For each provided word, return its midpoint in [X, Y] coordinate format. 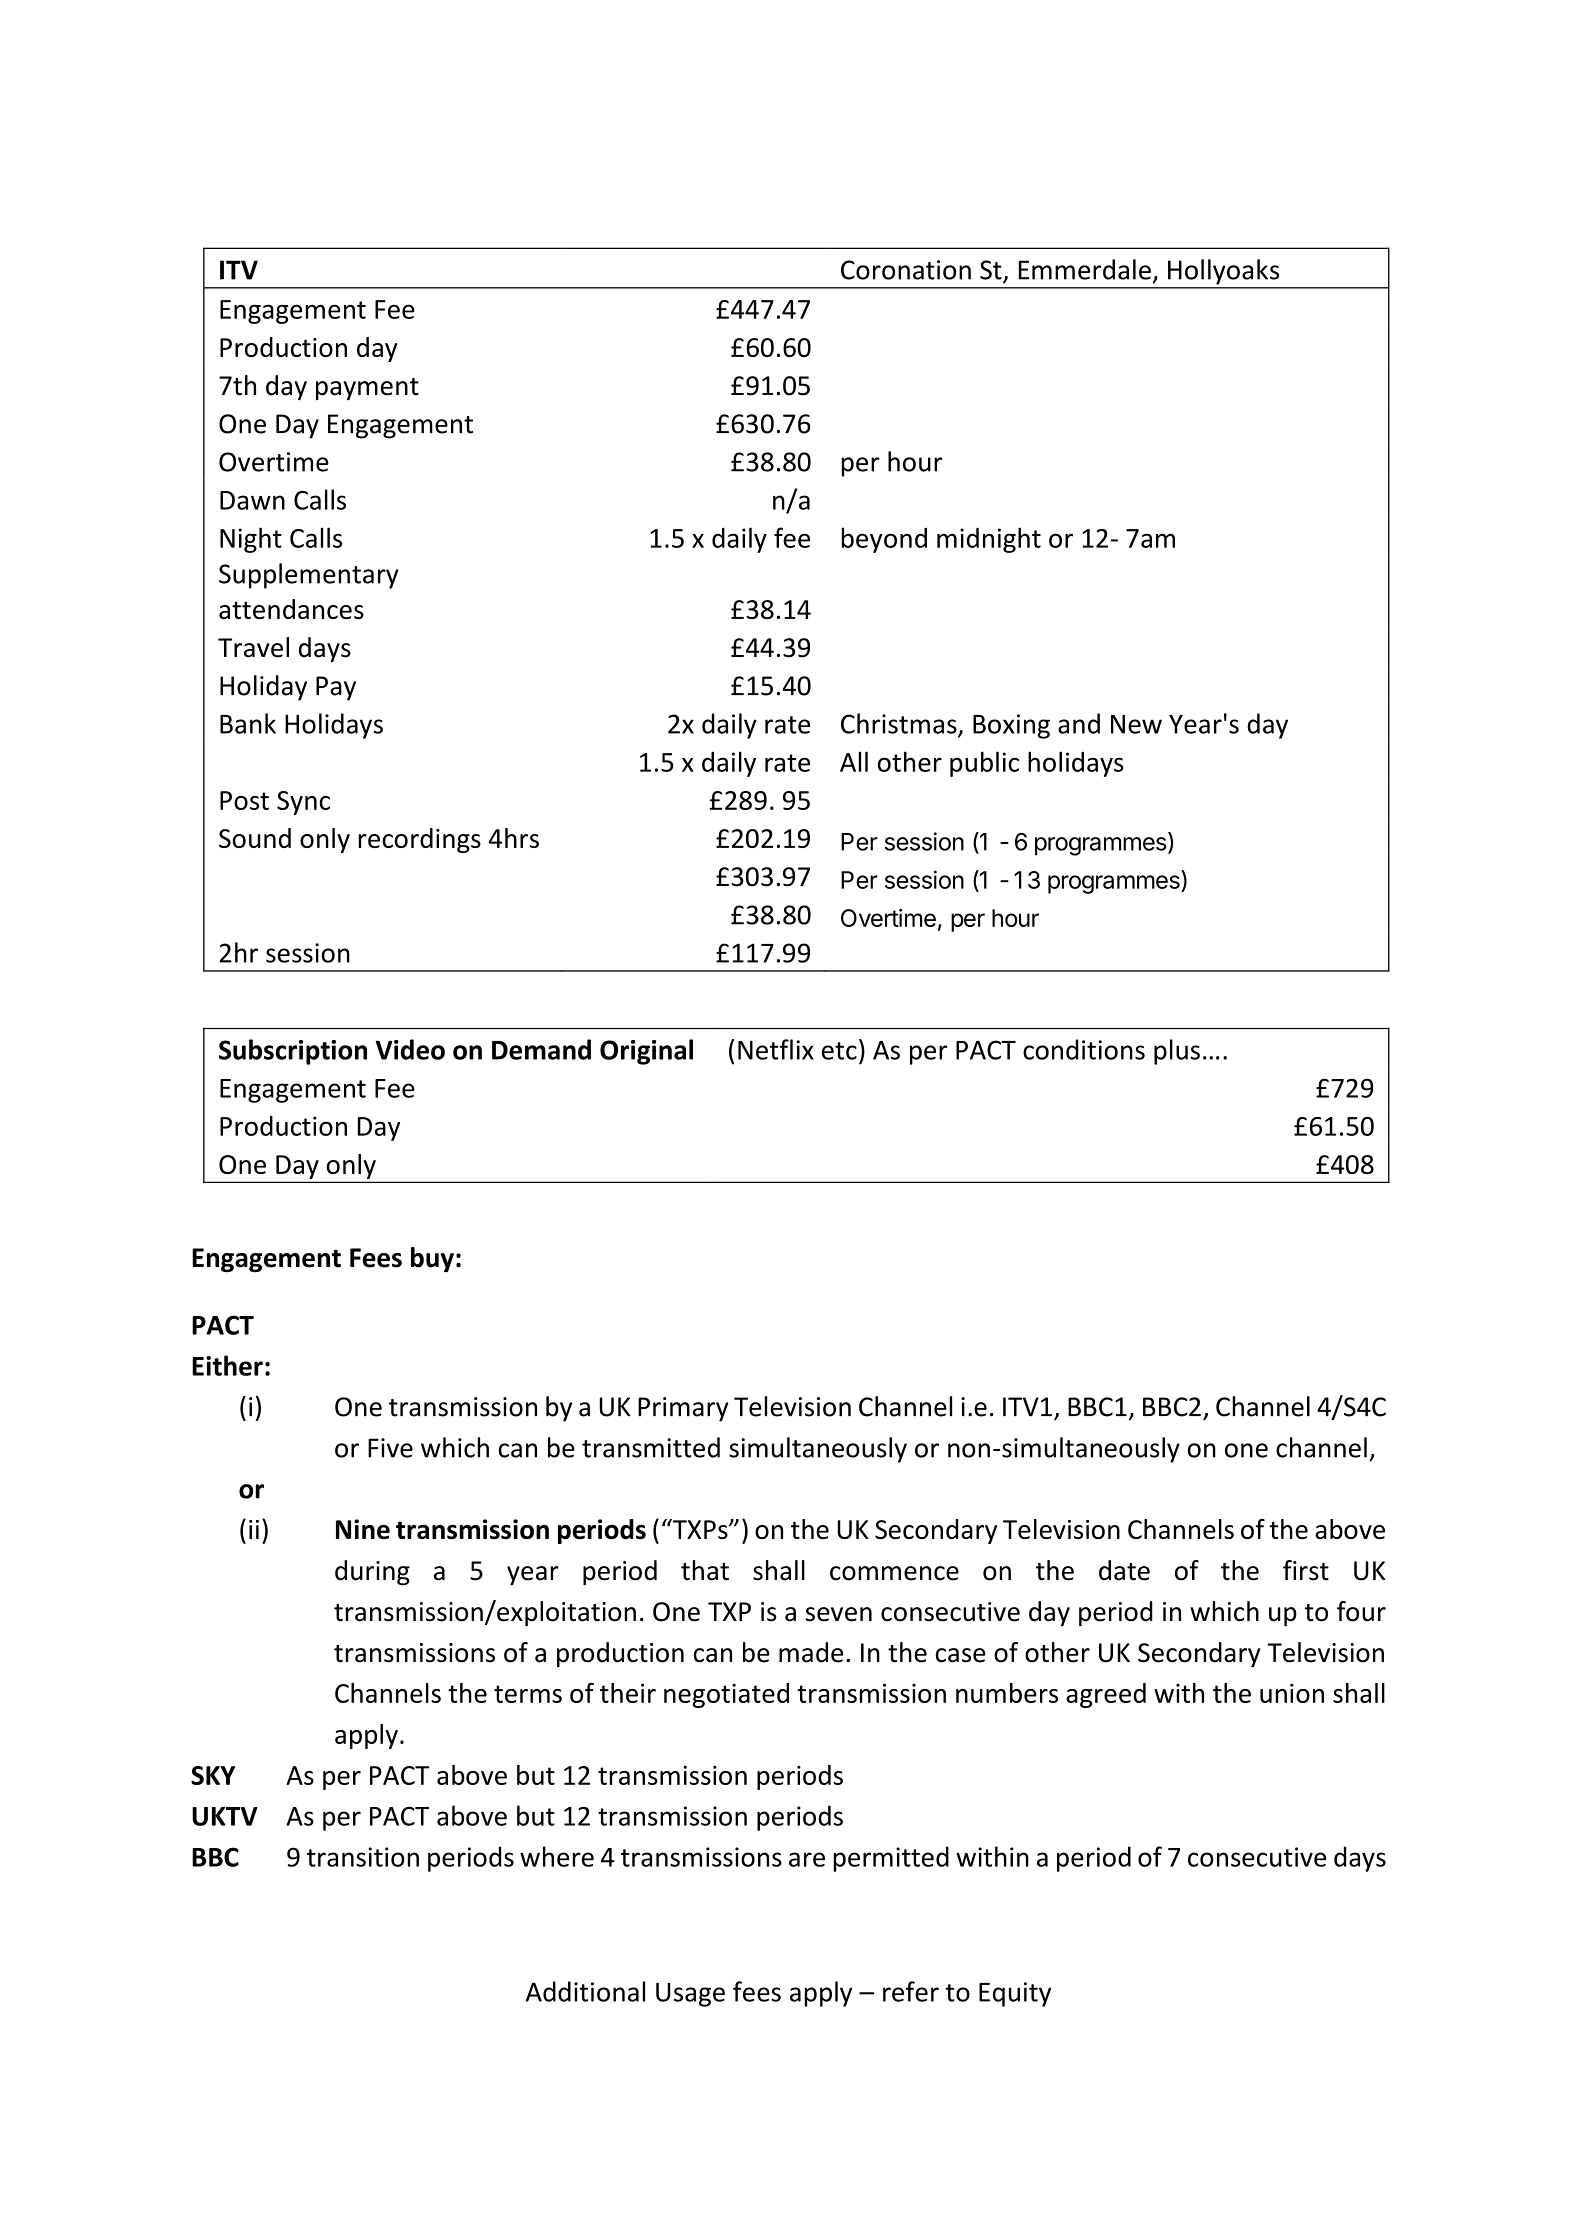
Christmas [900, 724]
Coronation [906, 270]
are [807, 1859]
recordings [420, 840]
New [1136, 724]
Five [390, 1448]
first [1306, 1570]
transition [363, 1857]
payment [367, 389]
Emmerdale [1085, 269]
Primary [683, 1409]
